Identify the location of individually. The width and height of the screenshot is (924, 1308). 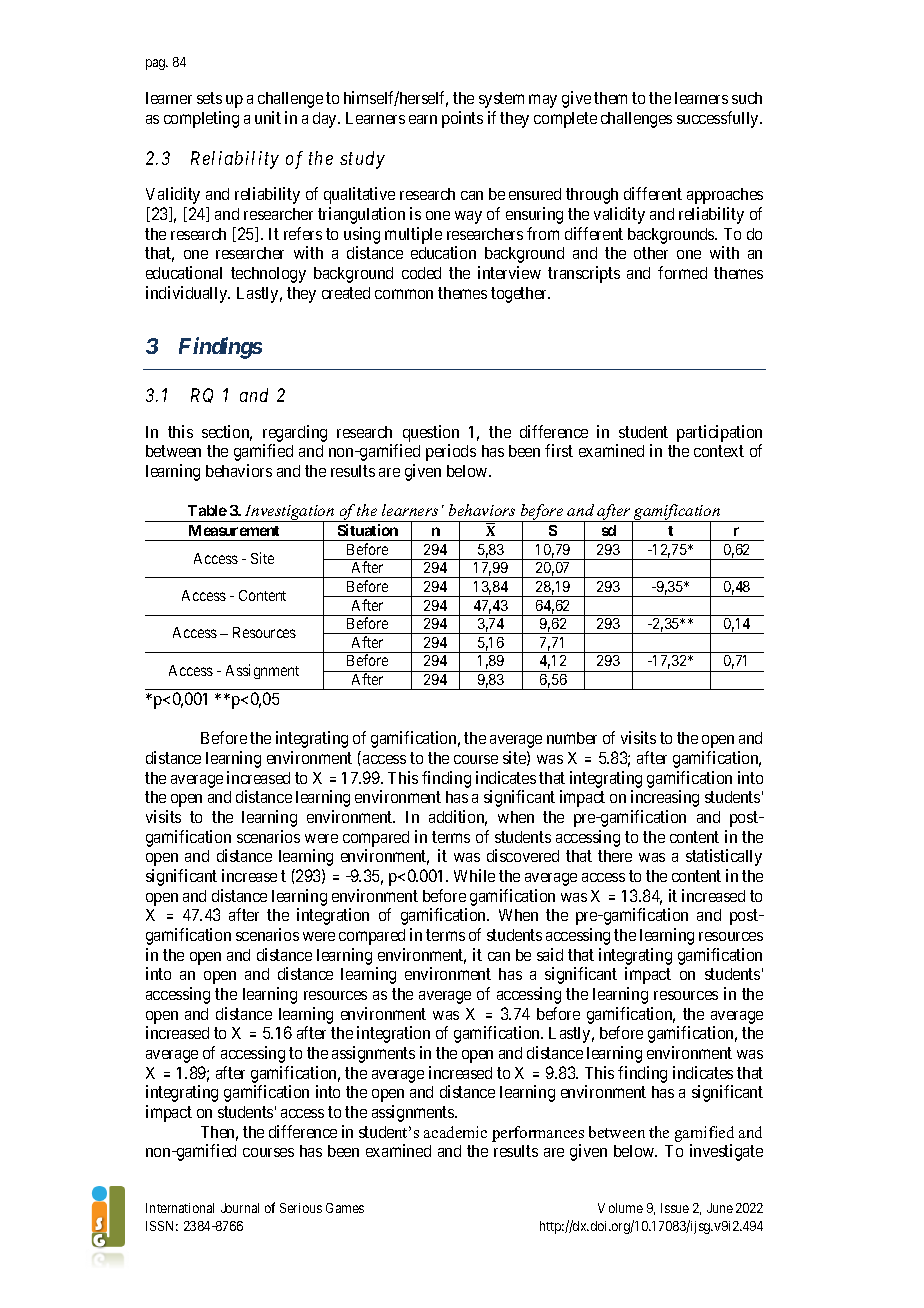
(188, 294).
